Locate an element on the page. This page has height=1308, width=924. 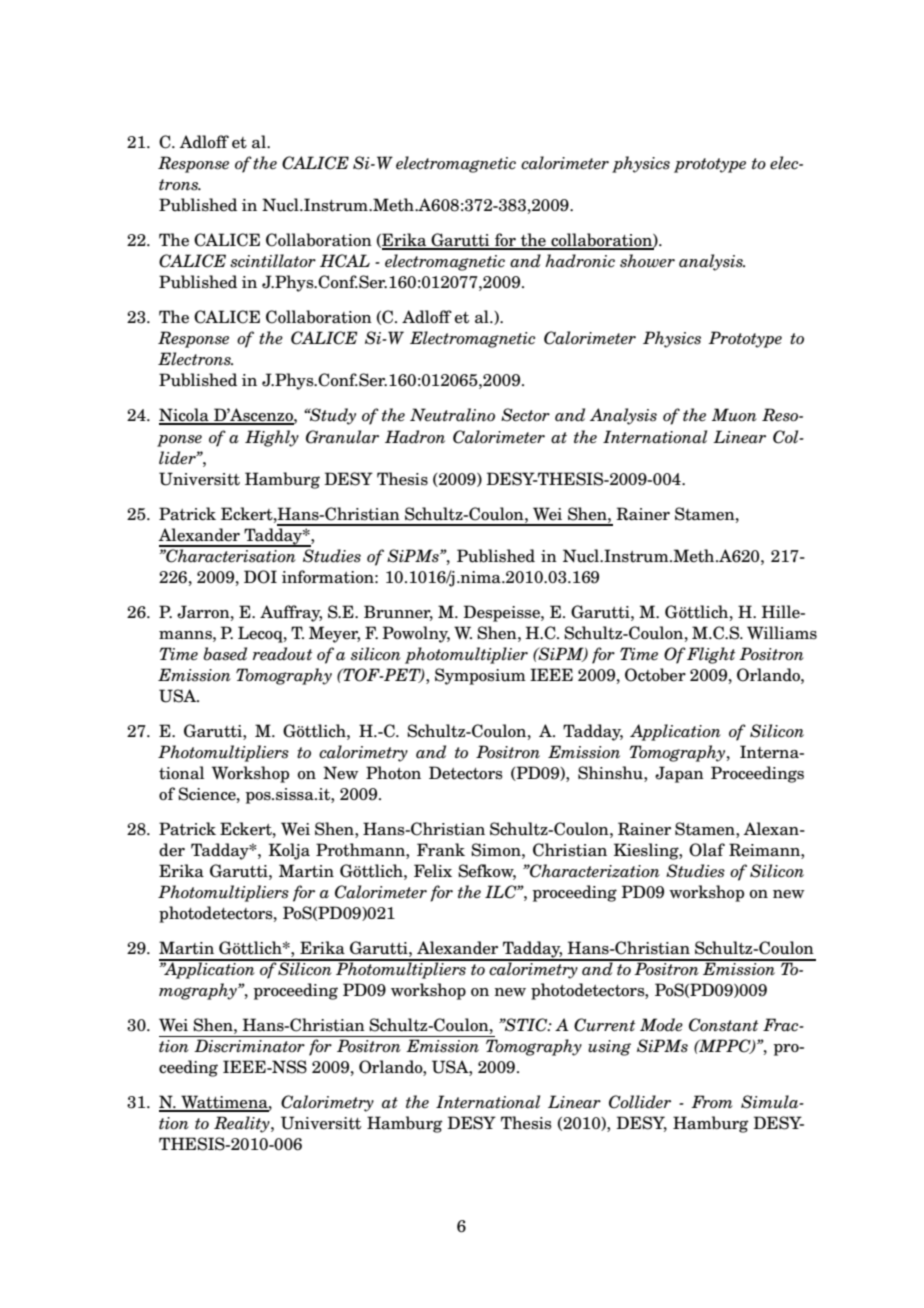
scintillator is located at coordinates (273, 261).
